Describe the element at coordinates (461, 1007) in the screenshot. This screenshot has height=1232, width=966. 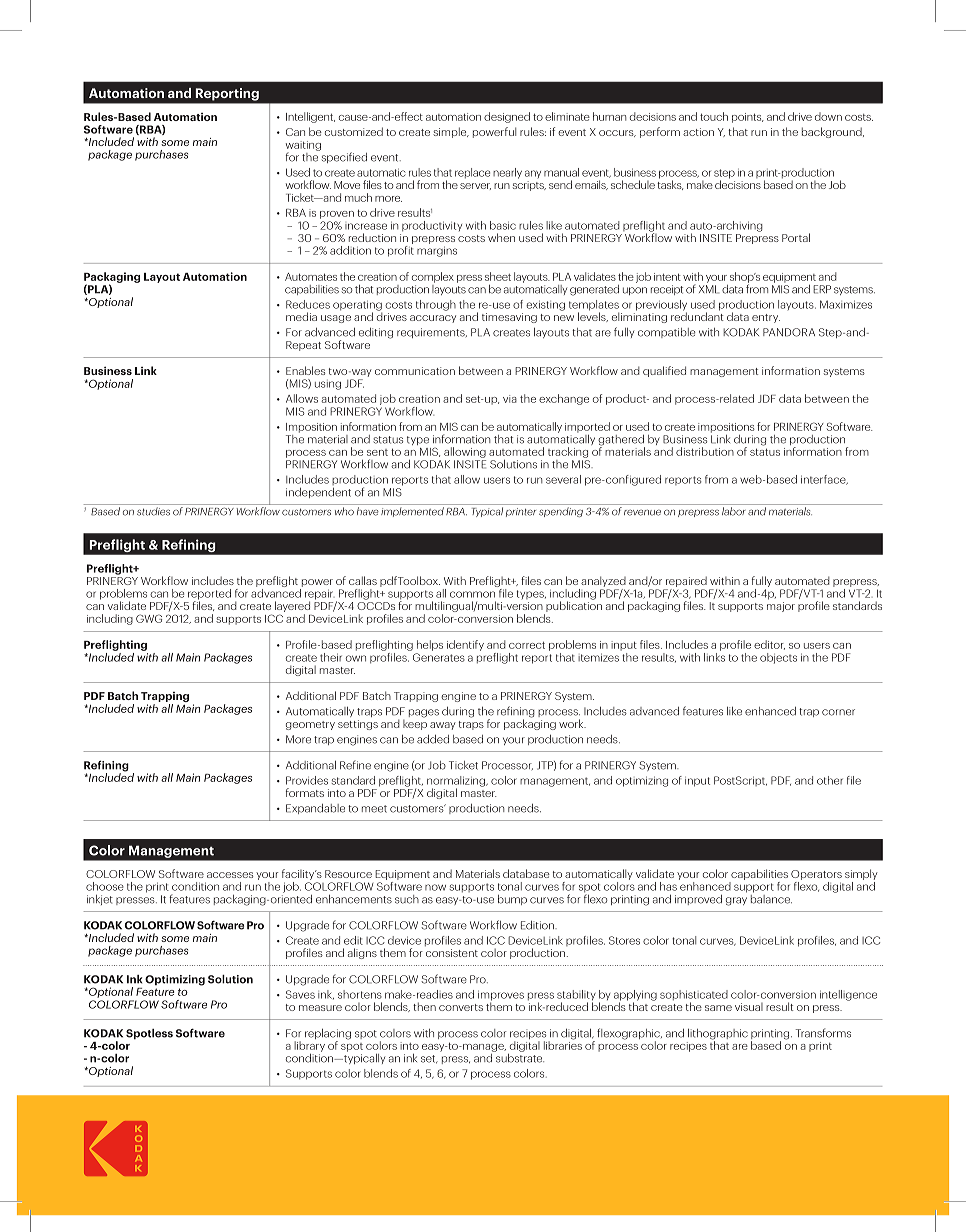
I see `converts` at that location.
